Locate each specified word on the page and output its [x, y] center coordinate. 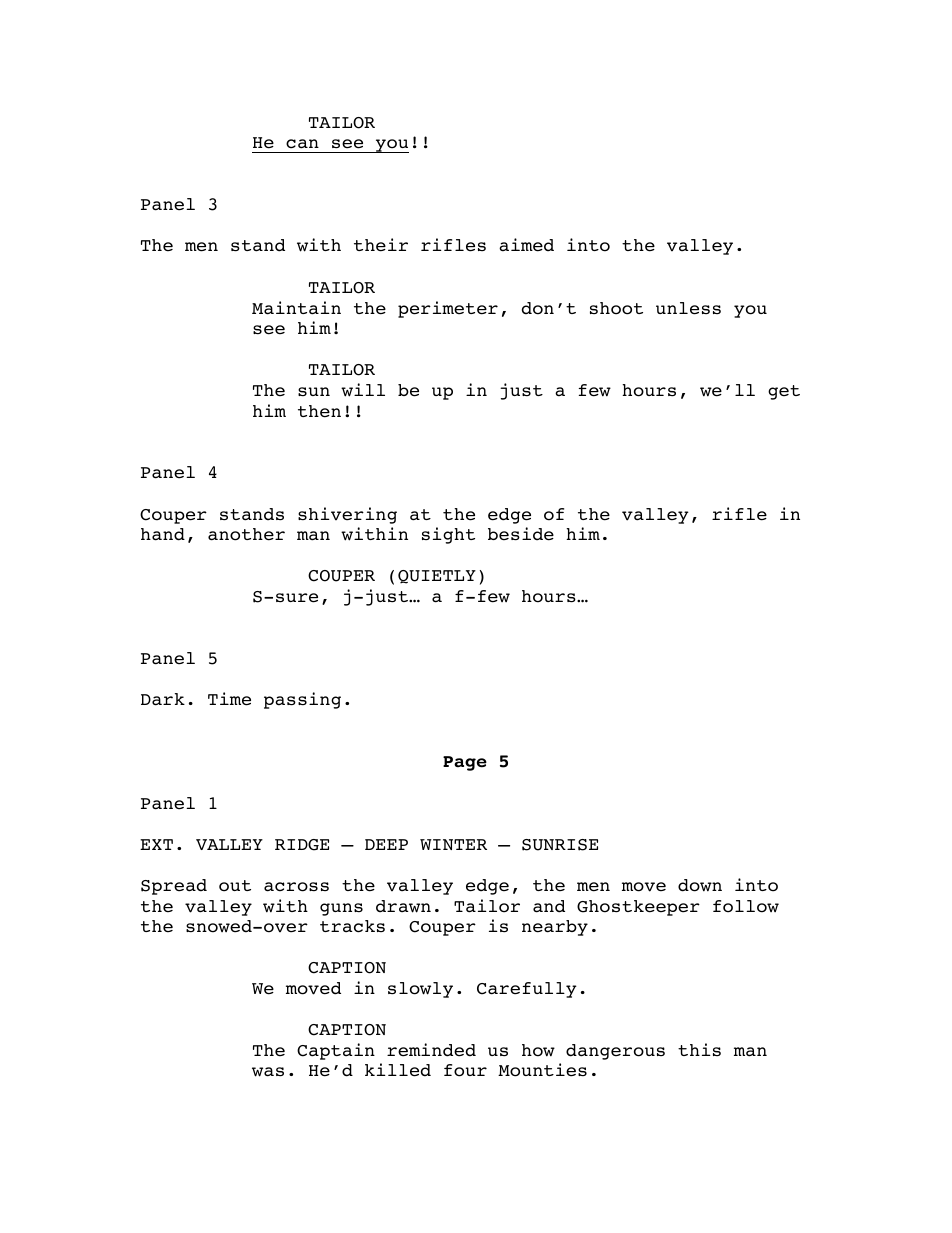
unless [688, 308]
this [699, 1049]
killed [398, 1070]
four [465, 1070]
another [246, 534]
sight [448, 535]
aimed [526, 245]
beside [521, 534]
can [302, 144]
